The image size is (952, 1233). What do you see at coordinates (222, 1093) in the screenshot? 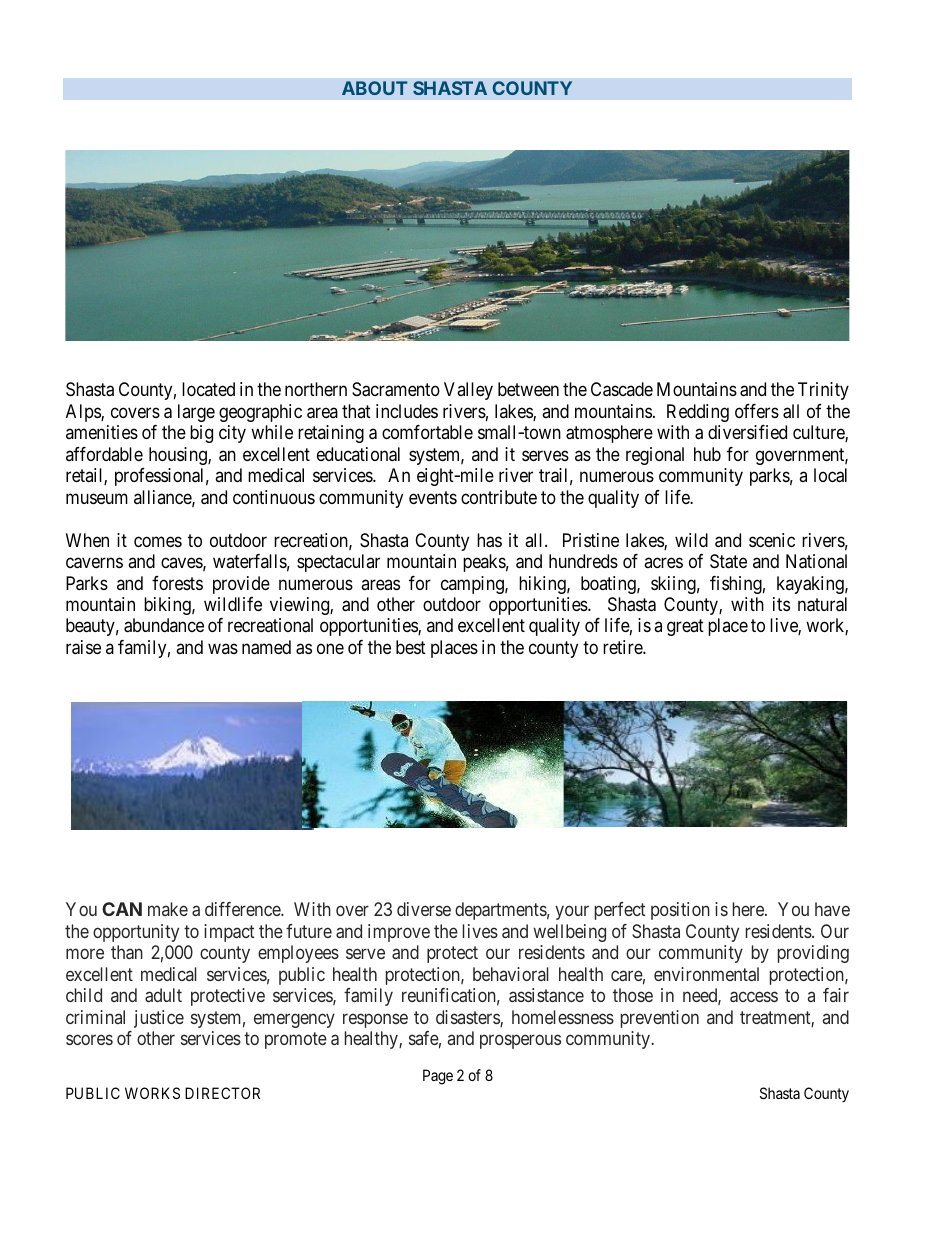
I see `DIRECTOR` at bounding box center [222, 1093].
